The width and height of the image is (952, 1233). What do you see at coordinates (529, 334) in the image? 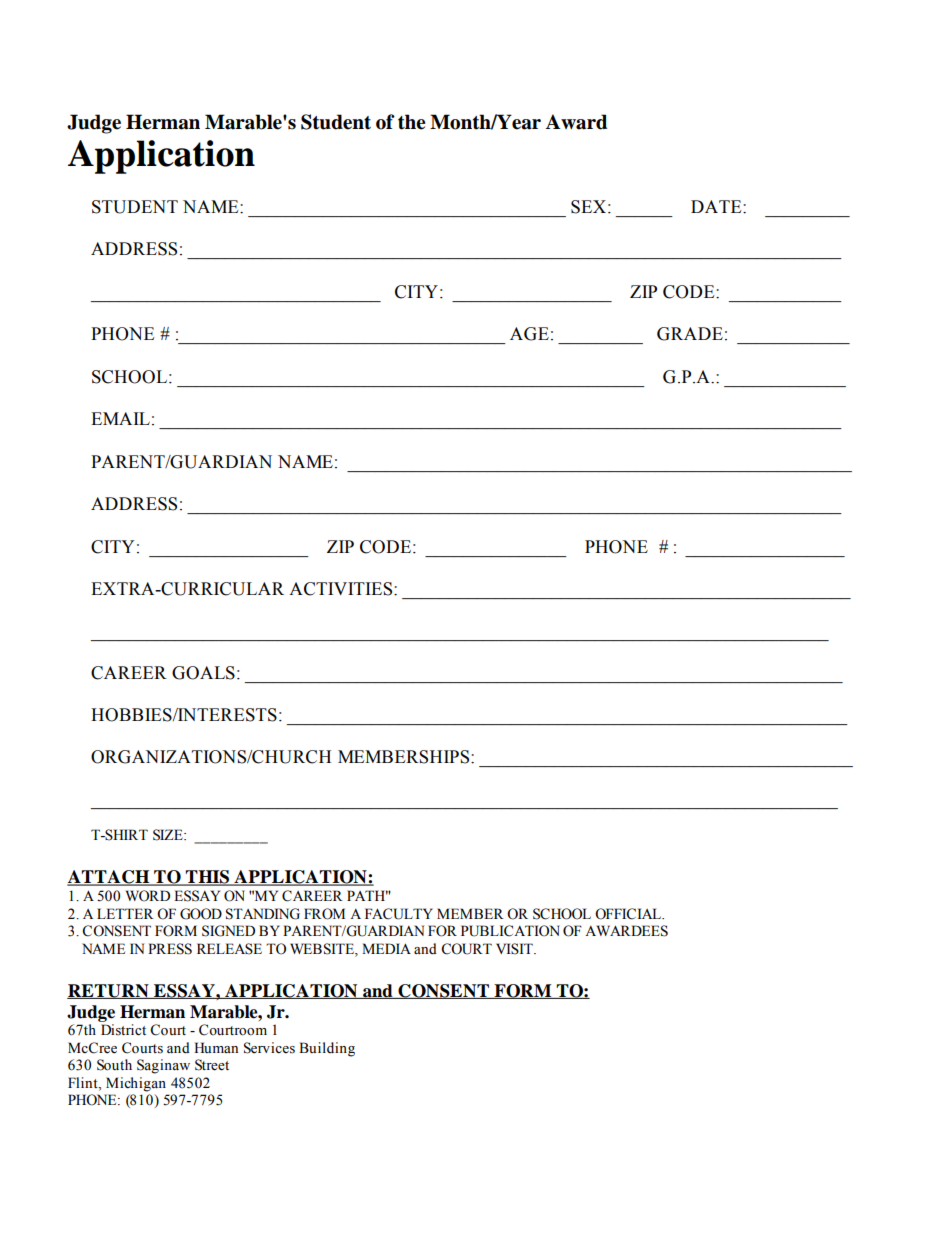
I see `AGE` at bounding box center [529, 334].
